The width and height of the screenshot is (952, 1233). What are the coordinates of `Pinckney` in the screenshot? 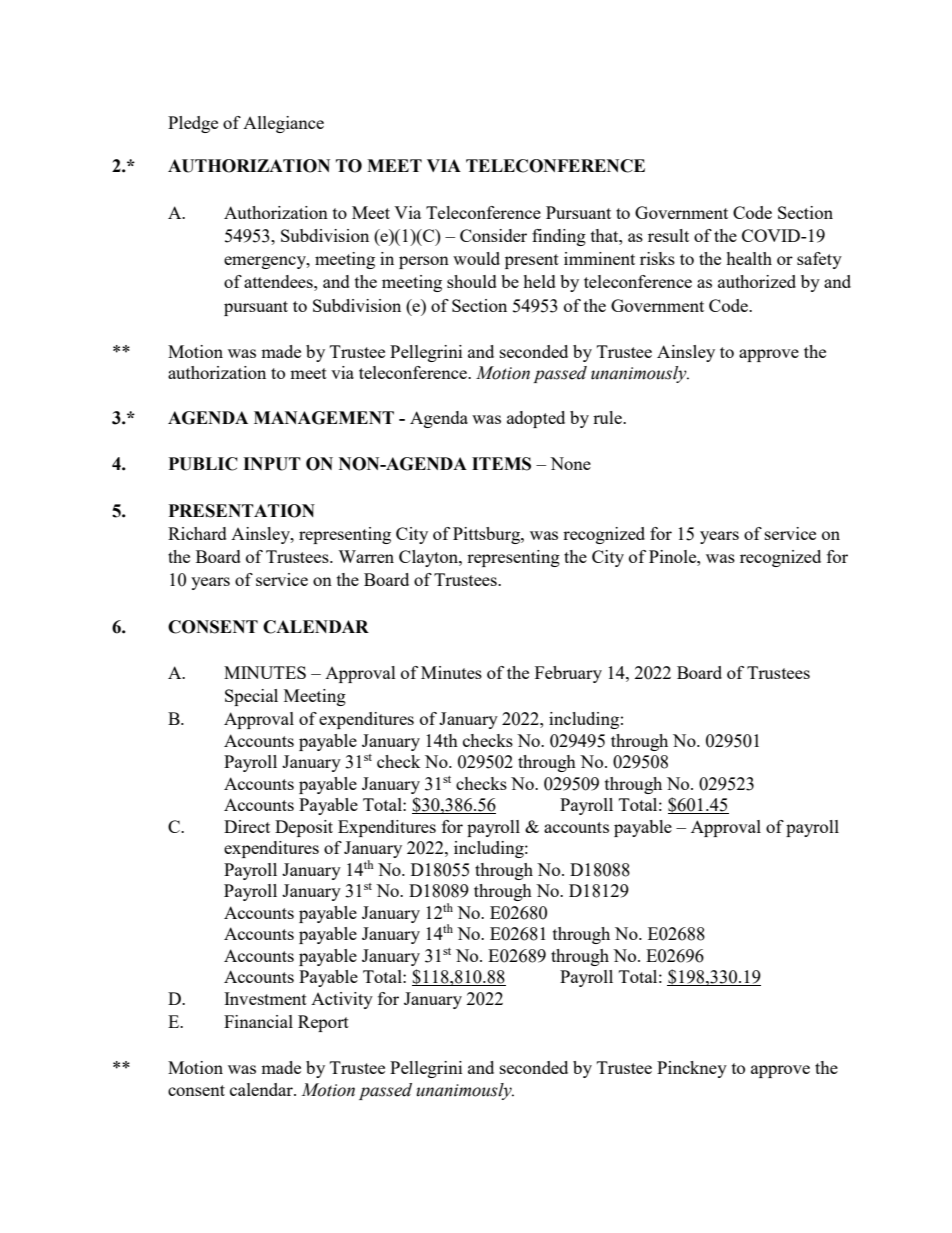 It's located at (692, 1069).
